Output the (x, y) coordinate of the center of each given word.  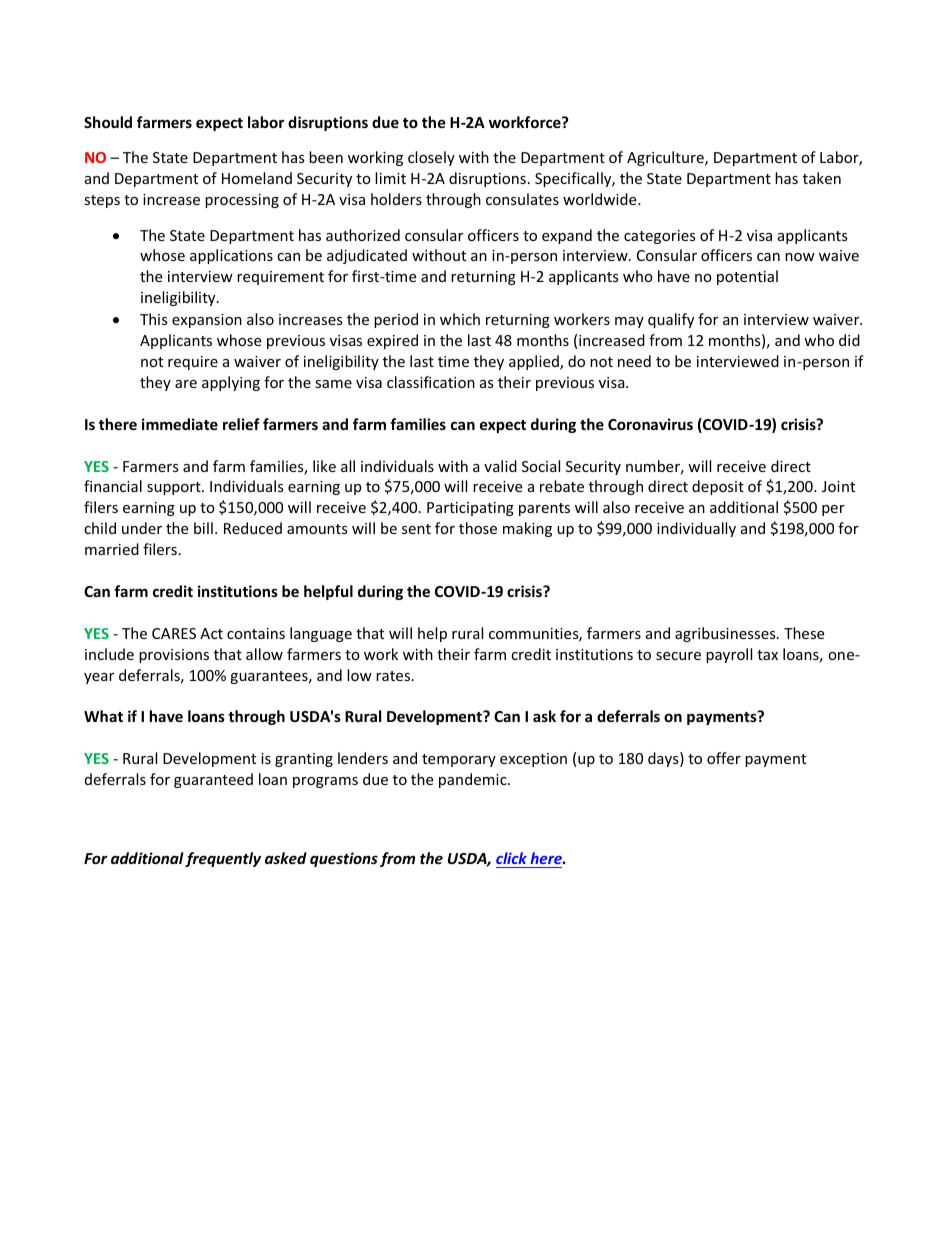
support (175, 488)
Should (108, 122)
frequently (223, 859)
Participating (470, 509)
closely (431, 158)
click (511, 858)
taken (822, 178)
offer (724, 758)
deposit (718, 487)
